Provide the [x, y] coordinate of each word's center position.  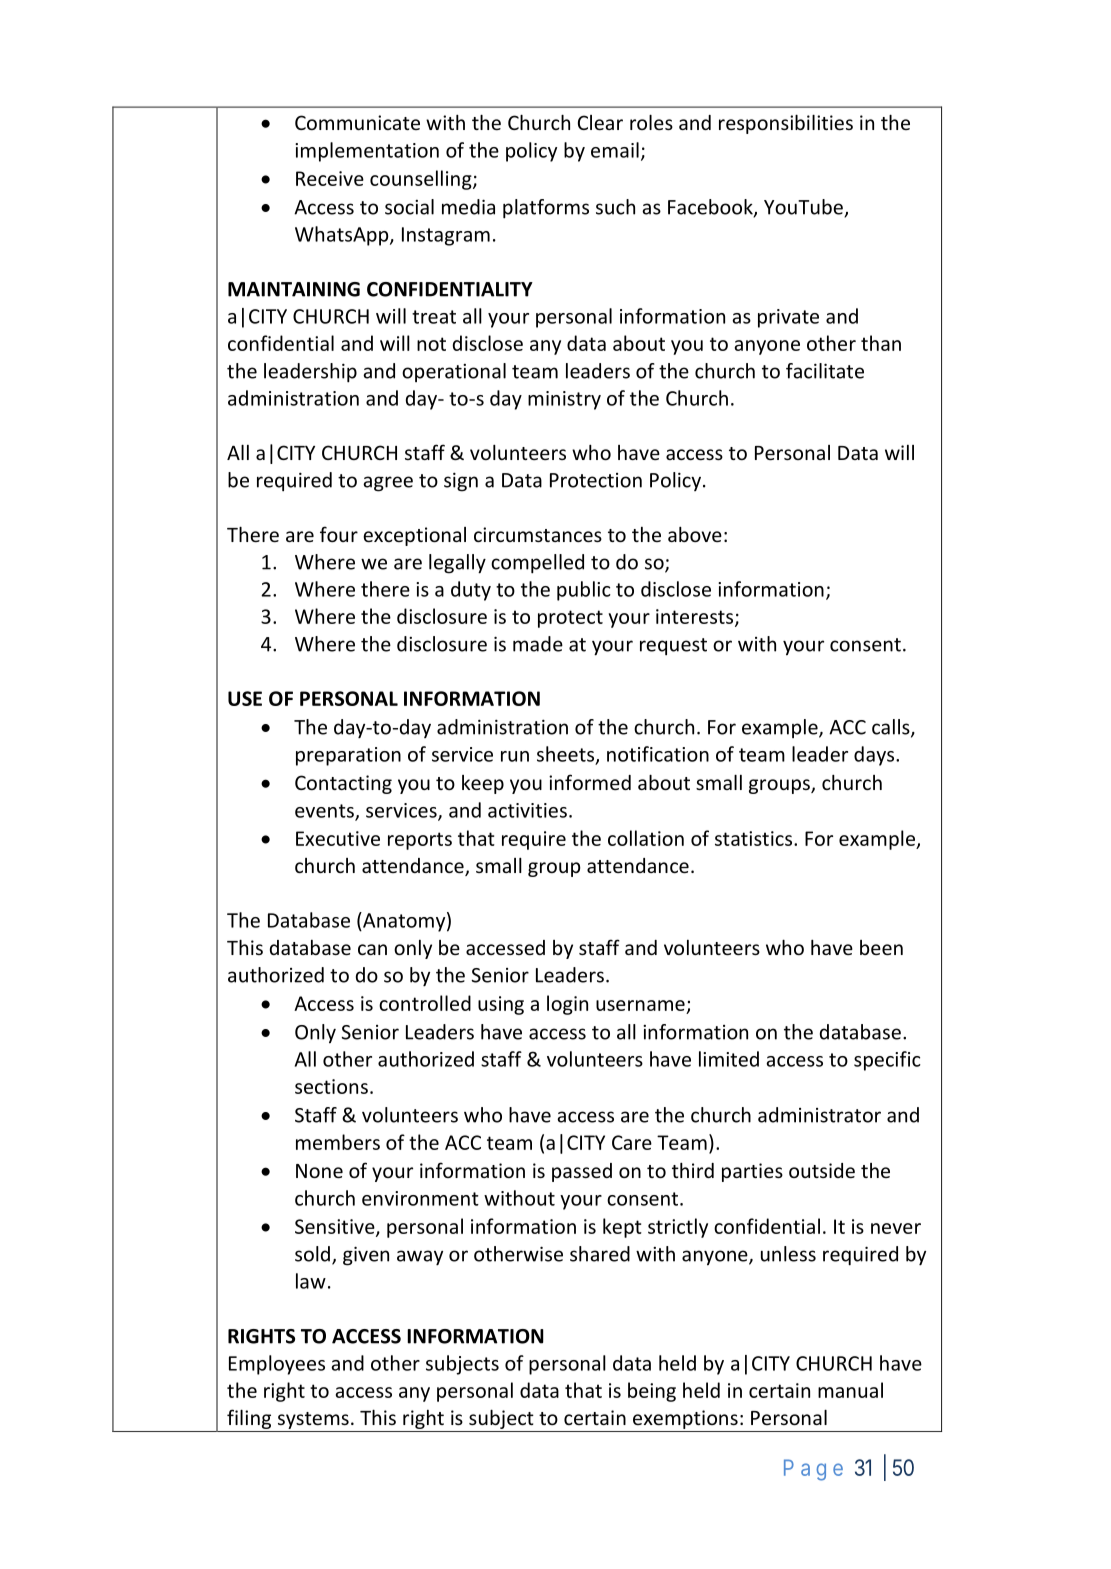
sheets [567, 755]
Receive [330, 178]
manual [850, 1390]
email [615, 150]
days [875, 756]
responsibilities [786, 124]
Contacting [343, 784]
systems [313, 1420]
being [652, 1392]
